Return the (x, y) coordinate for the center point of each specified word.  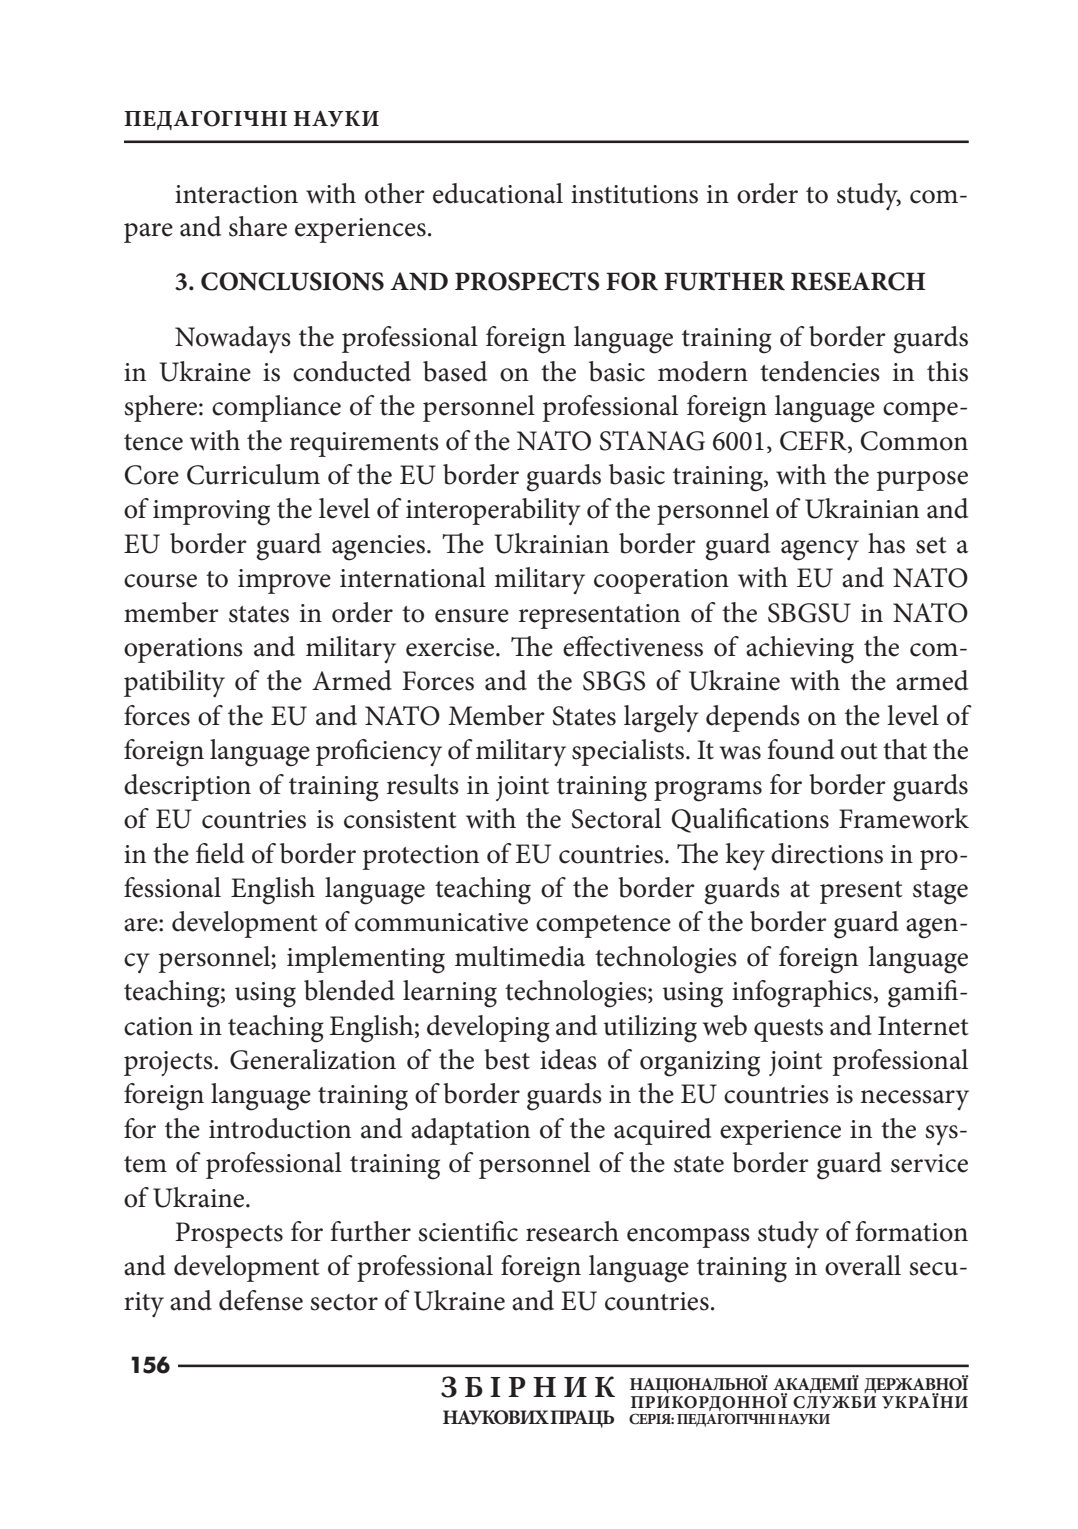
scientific (468, 1231)
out (859, 751)
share (258, 226)
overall (863, 1265)
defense (261, 1300)
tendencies (820, 371)
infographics (802, 994)
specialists (629, 752)
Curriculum (253, 474)
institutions (634, 194)
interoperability (493, 511)
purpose (922, 481)
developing (488, 1029)
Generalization (313, 1059)
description (187, 787)
